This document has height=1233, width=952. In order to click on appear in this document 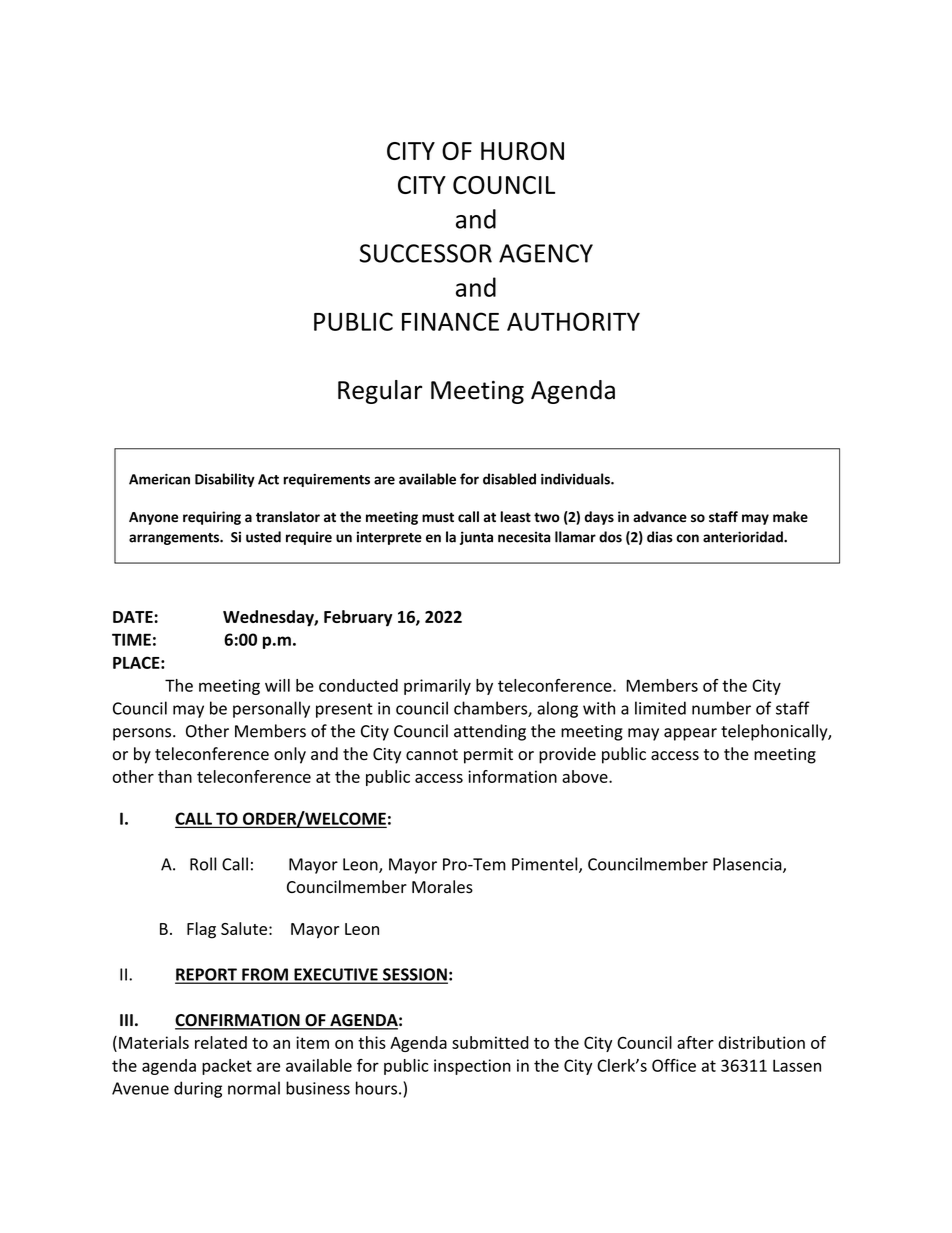, I will do `click(690, 734)`.
